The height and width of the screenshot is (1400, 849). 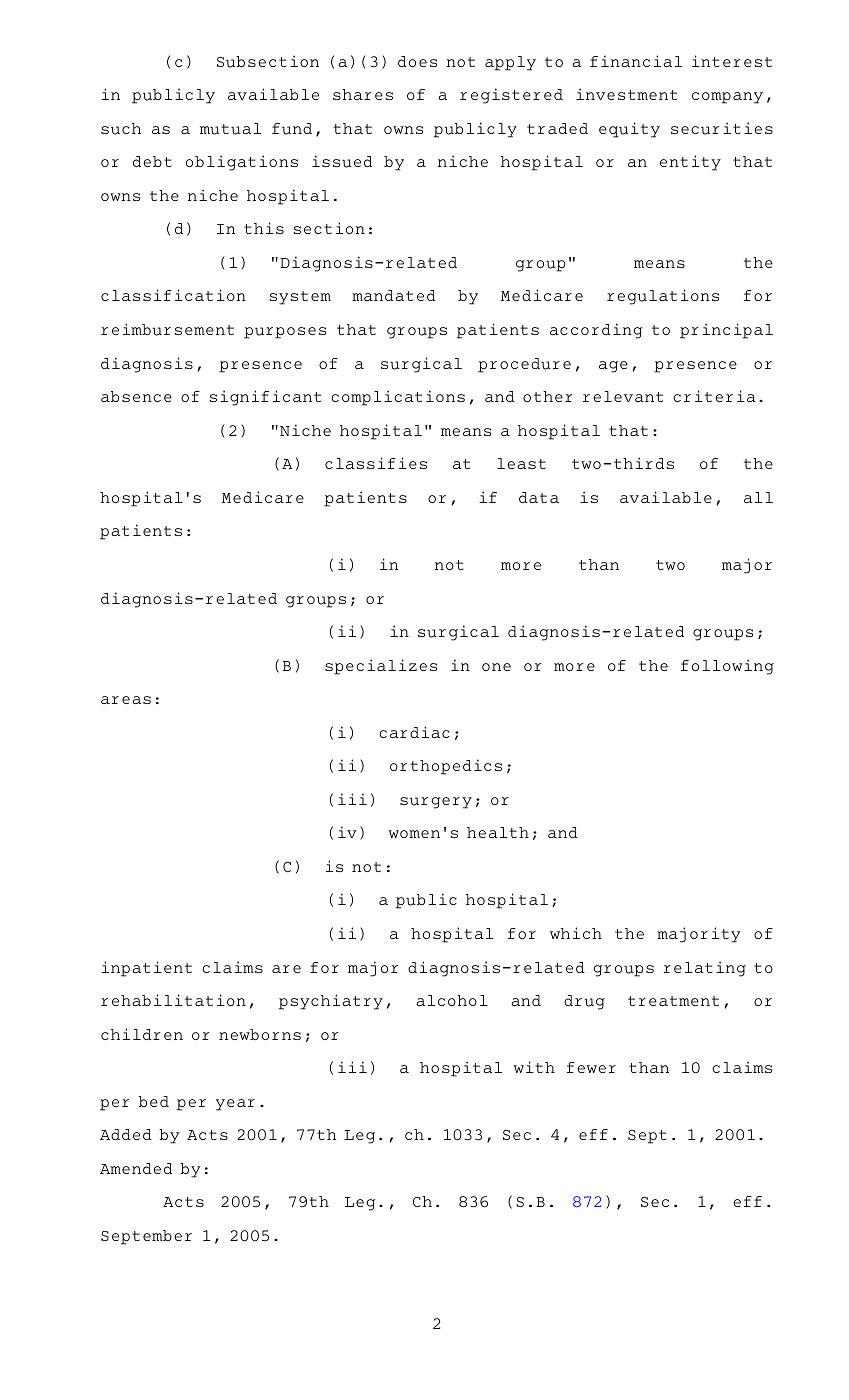 What do you see at coordinates (126, 700) in the screenshot?
I see `areas` at bounding box center [126, 700].
